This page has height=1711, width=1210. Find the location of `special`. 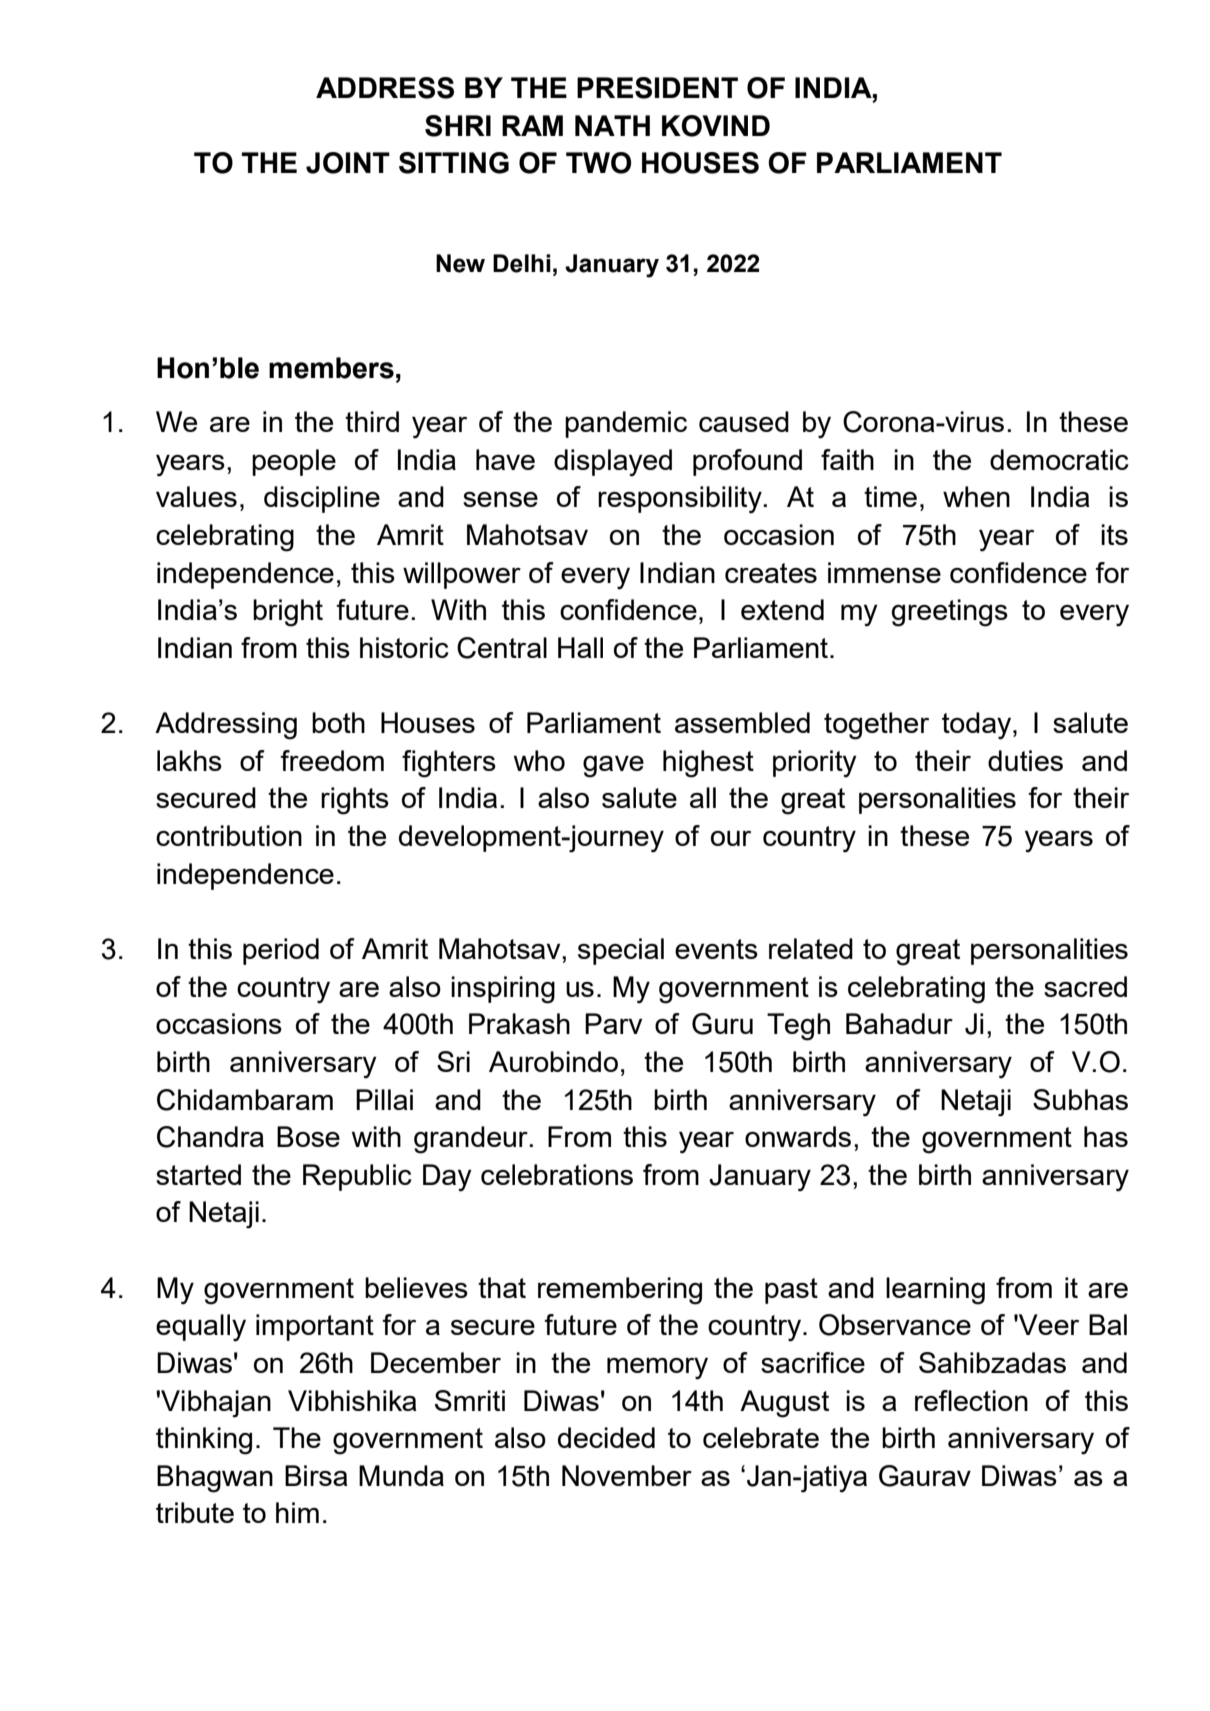

special is located at coordinates (621, 951).
